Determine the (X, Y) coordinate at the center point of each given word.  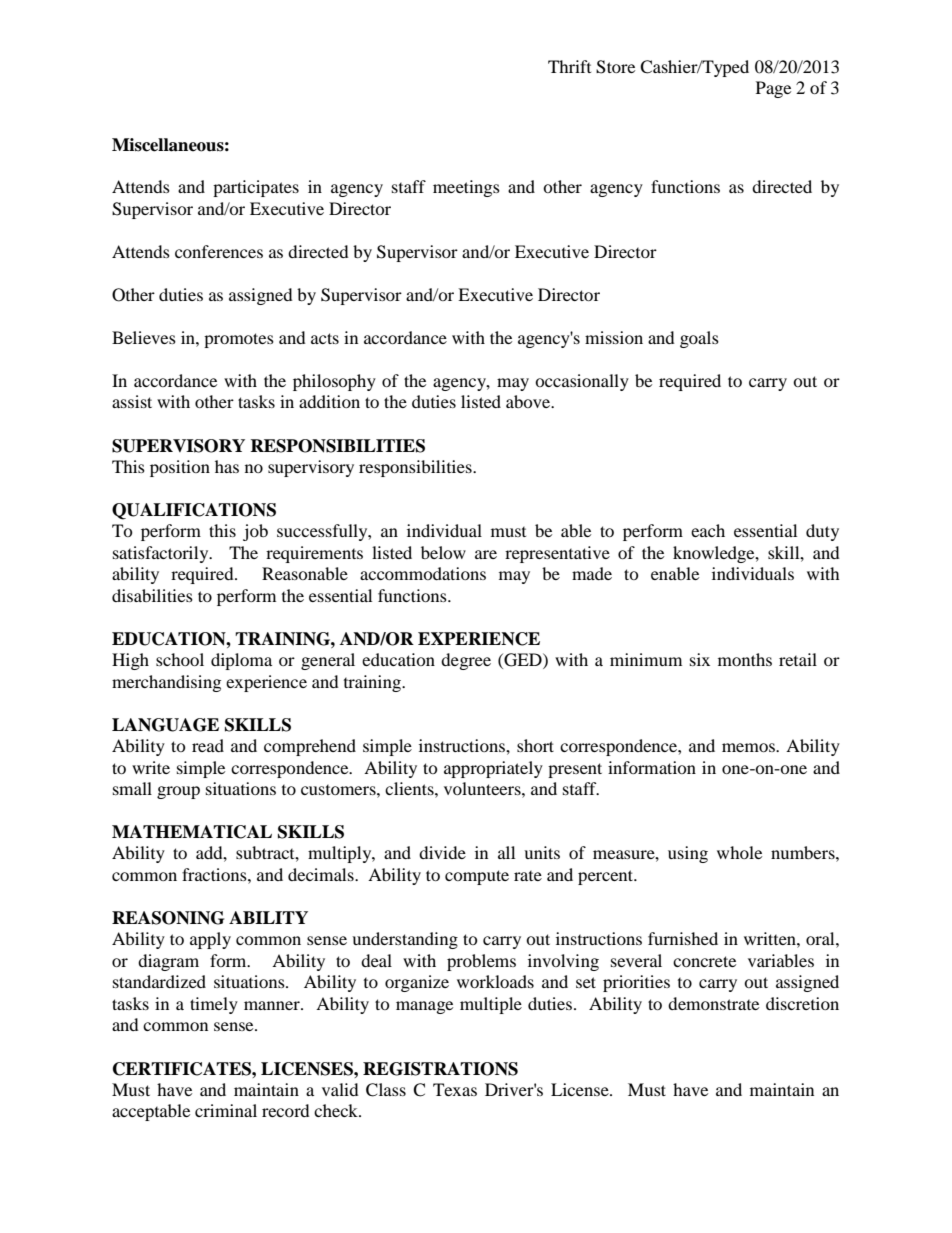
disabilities (152, 595)
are (486, 554)
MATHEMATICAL (192, 832)
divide (442, 852)
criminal (226, 1110)
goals (699, 339)
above (529, 401)
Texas (455, 1089)
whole (739, 852)
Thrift (569, 66)
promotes (239, 340)
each (708, 530)
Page (773, 89)
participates (256, 188)
